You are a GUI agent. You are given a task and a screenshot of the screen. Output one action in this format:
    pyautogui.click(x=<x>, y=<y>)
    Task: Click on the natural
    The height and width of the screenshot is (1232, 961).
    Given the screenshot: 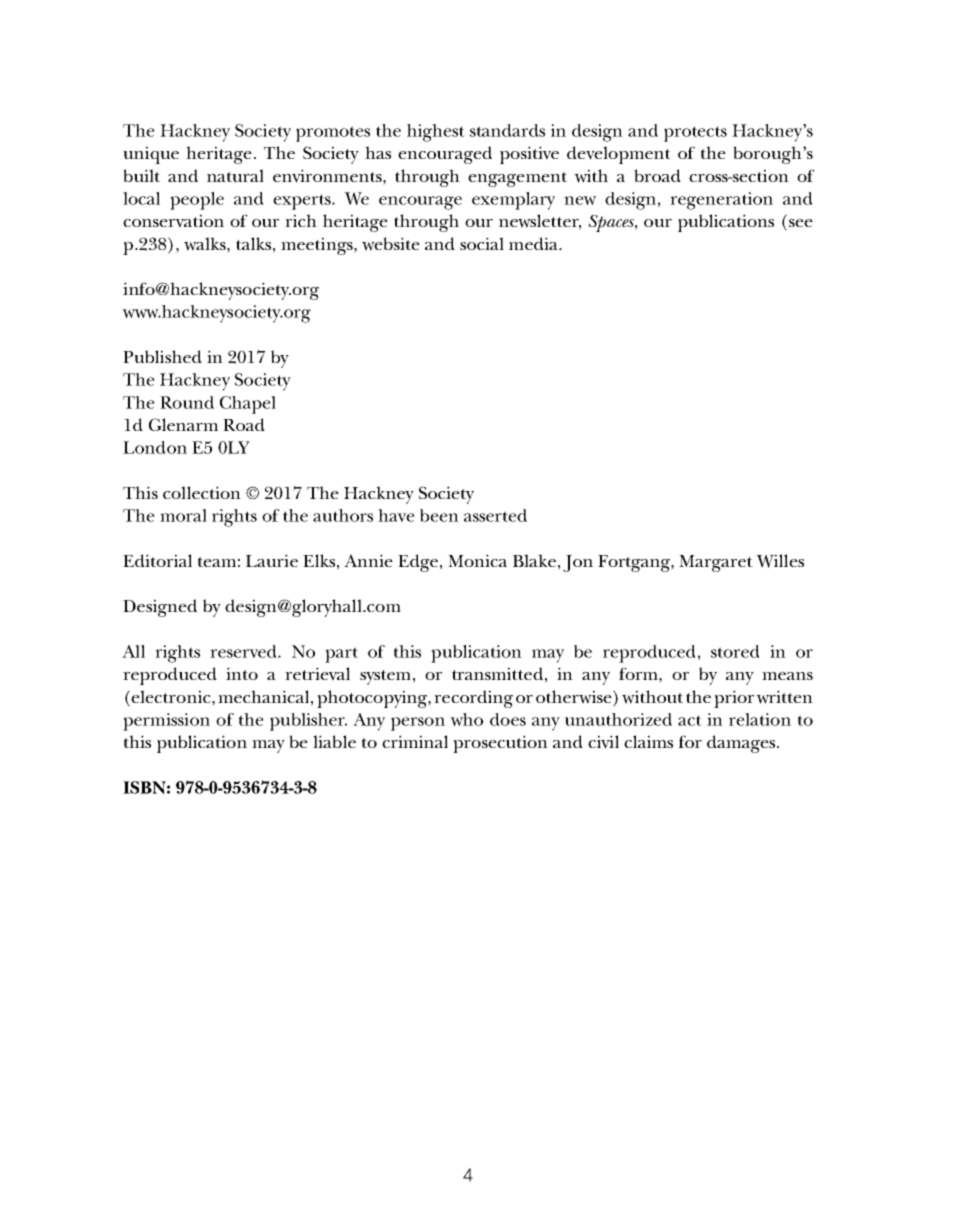 What is the action you would take?
    pyautogui.click(x=235, y=175)
